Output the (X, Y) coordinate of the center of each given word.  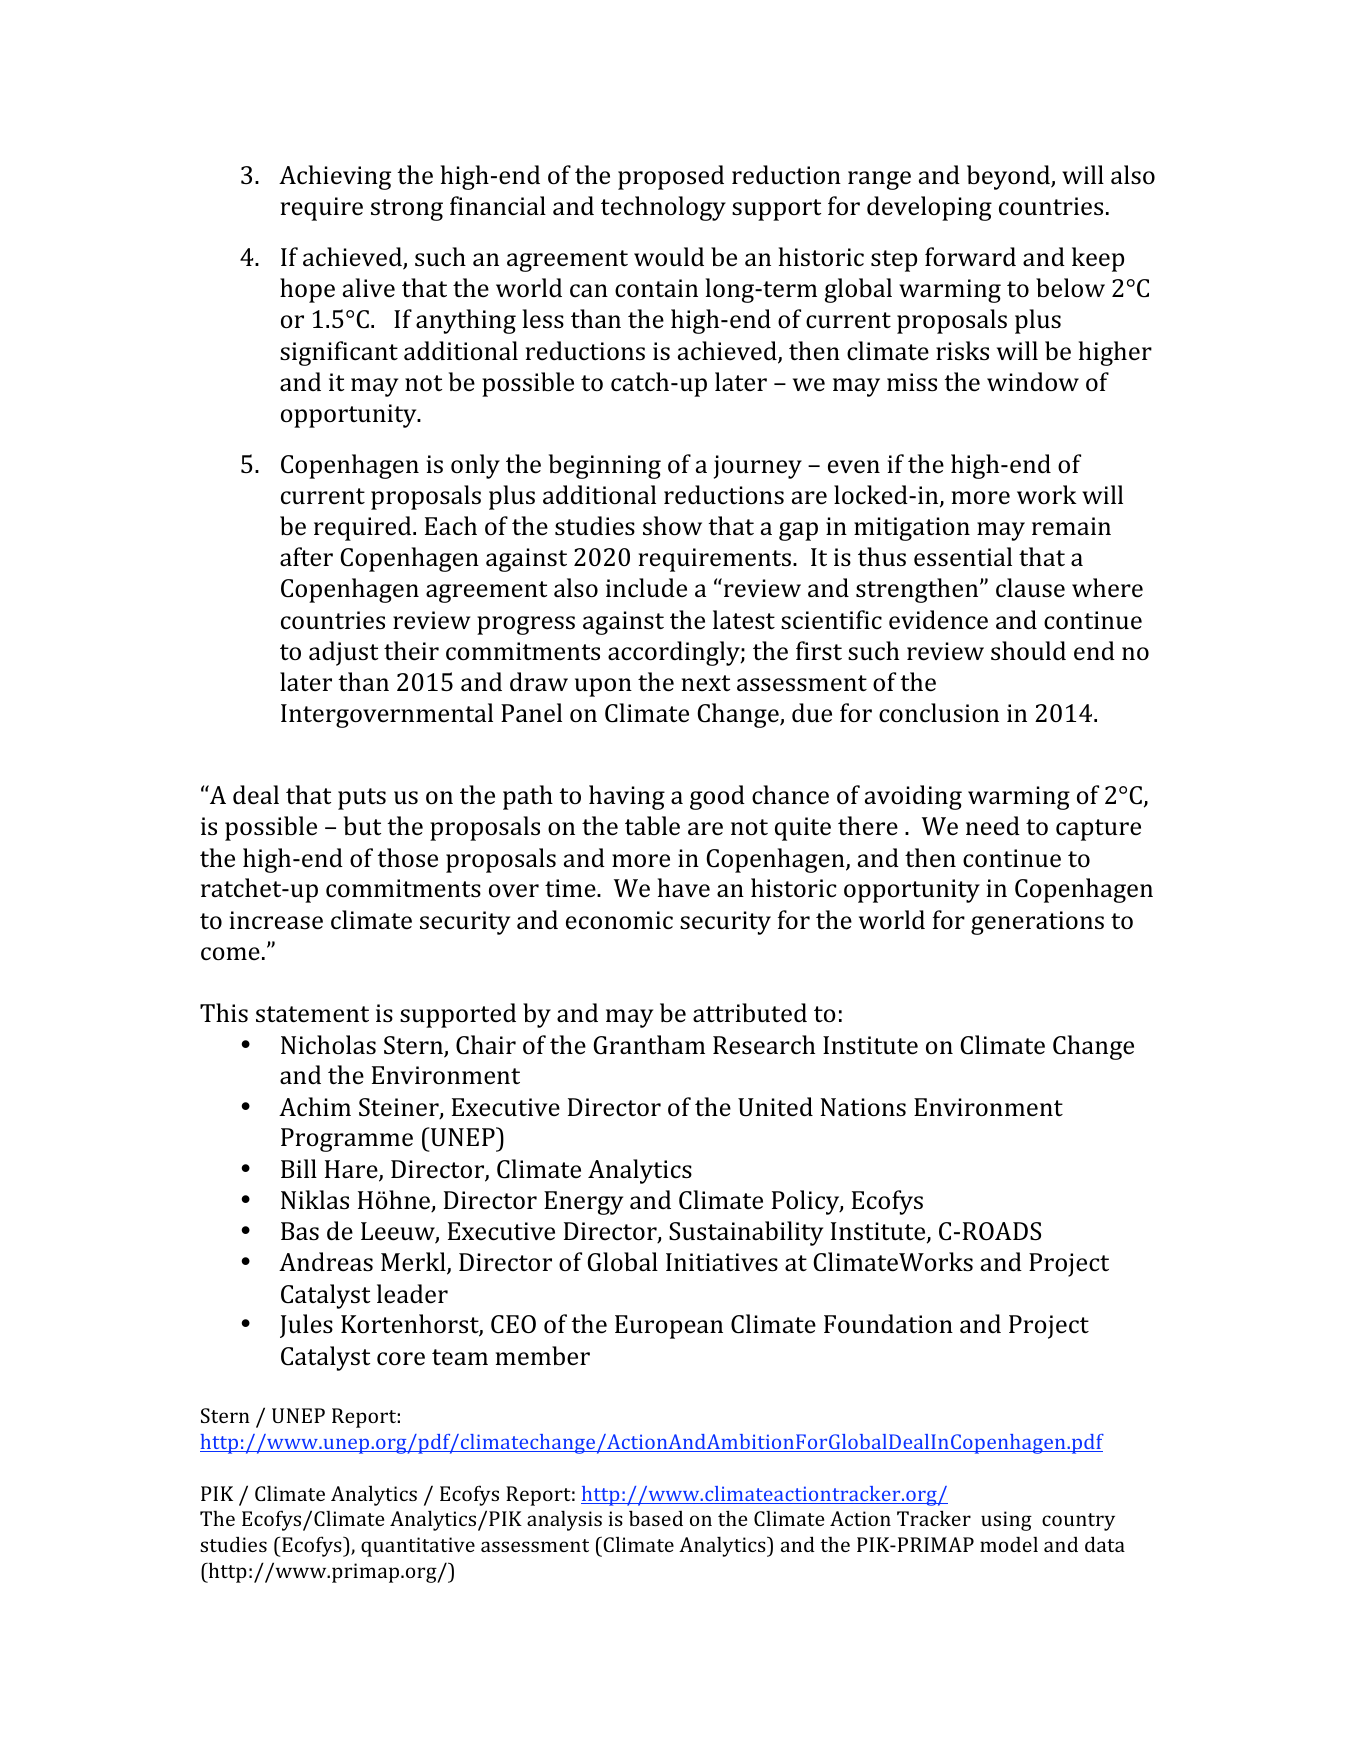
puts (362, 799)
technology (663, 208)
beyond (1009, 177)
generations (1037, 923)
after (306, 556)
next (706, 683)
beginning (605, 466)
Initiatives (722, 1262)
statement (312, 1014)
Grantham (649, 1045)
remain (1071, 526)
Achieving (335, 177)
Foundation (888, 1324)
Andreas (326, 1262)
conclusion (939, 713)
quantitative (418, 1547)
